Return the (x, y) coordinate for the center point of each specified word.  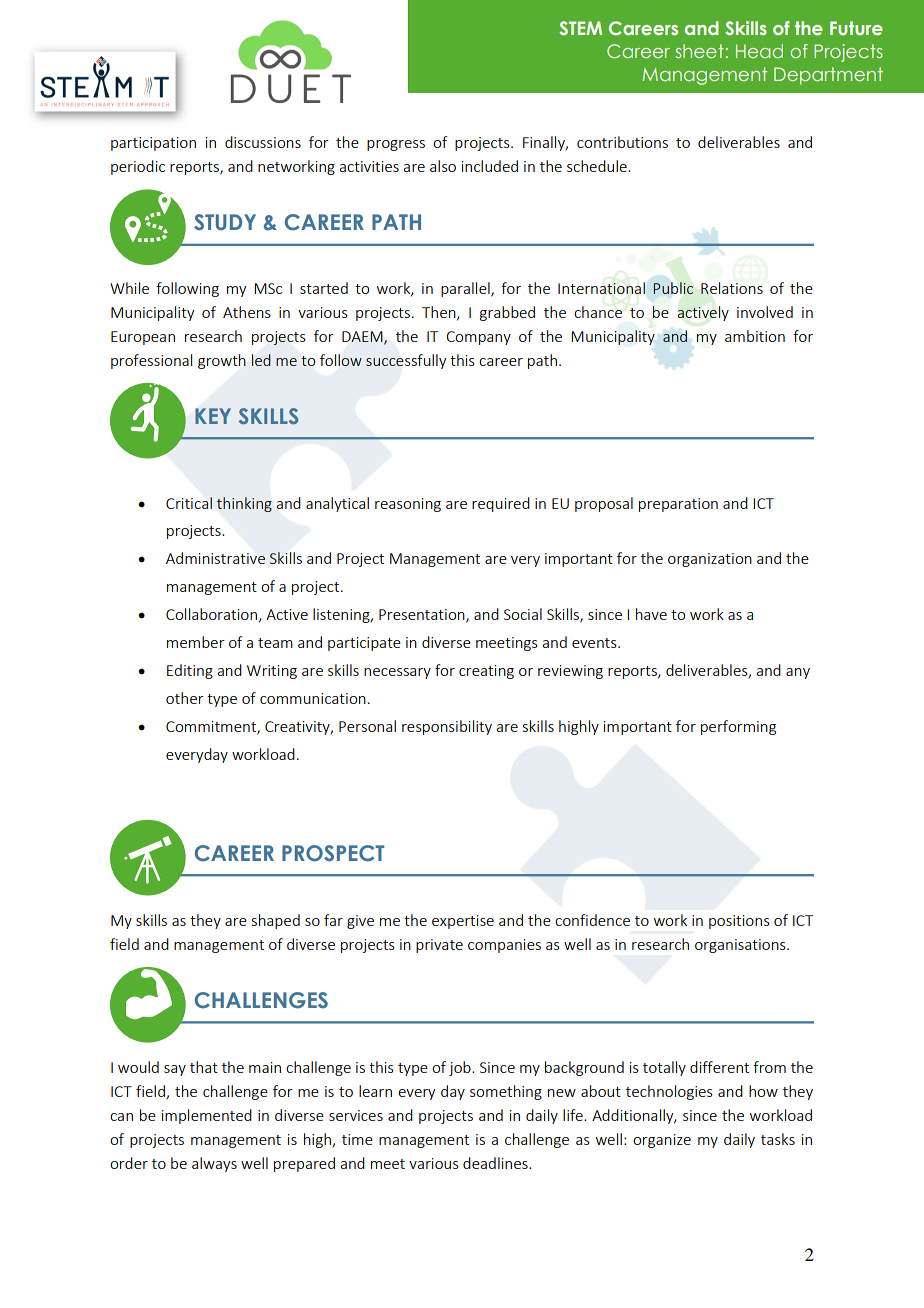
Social (523, 614)
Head (759, 51)
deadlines (496, 1163)
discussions (263, 142)
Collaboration (211, 614)
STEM (580, 28)
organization (710, 560)
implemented (207, 1116)
